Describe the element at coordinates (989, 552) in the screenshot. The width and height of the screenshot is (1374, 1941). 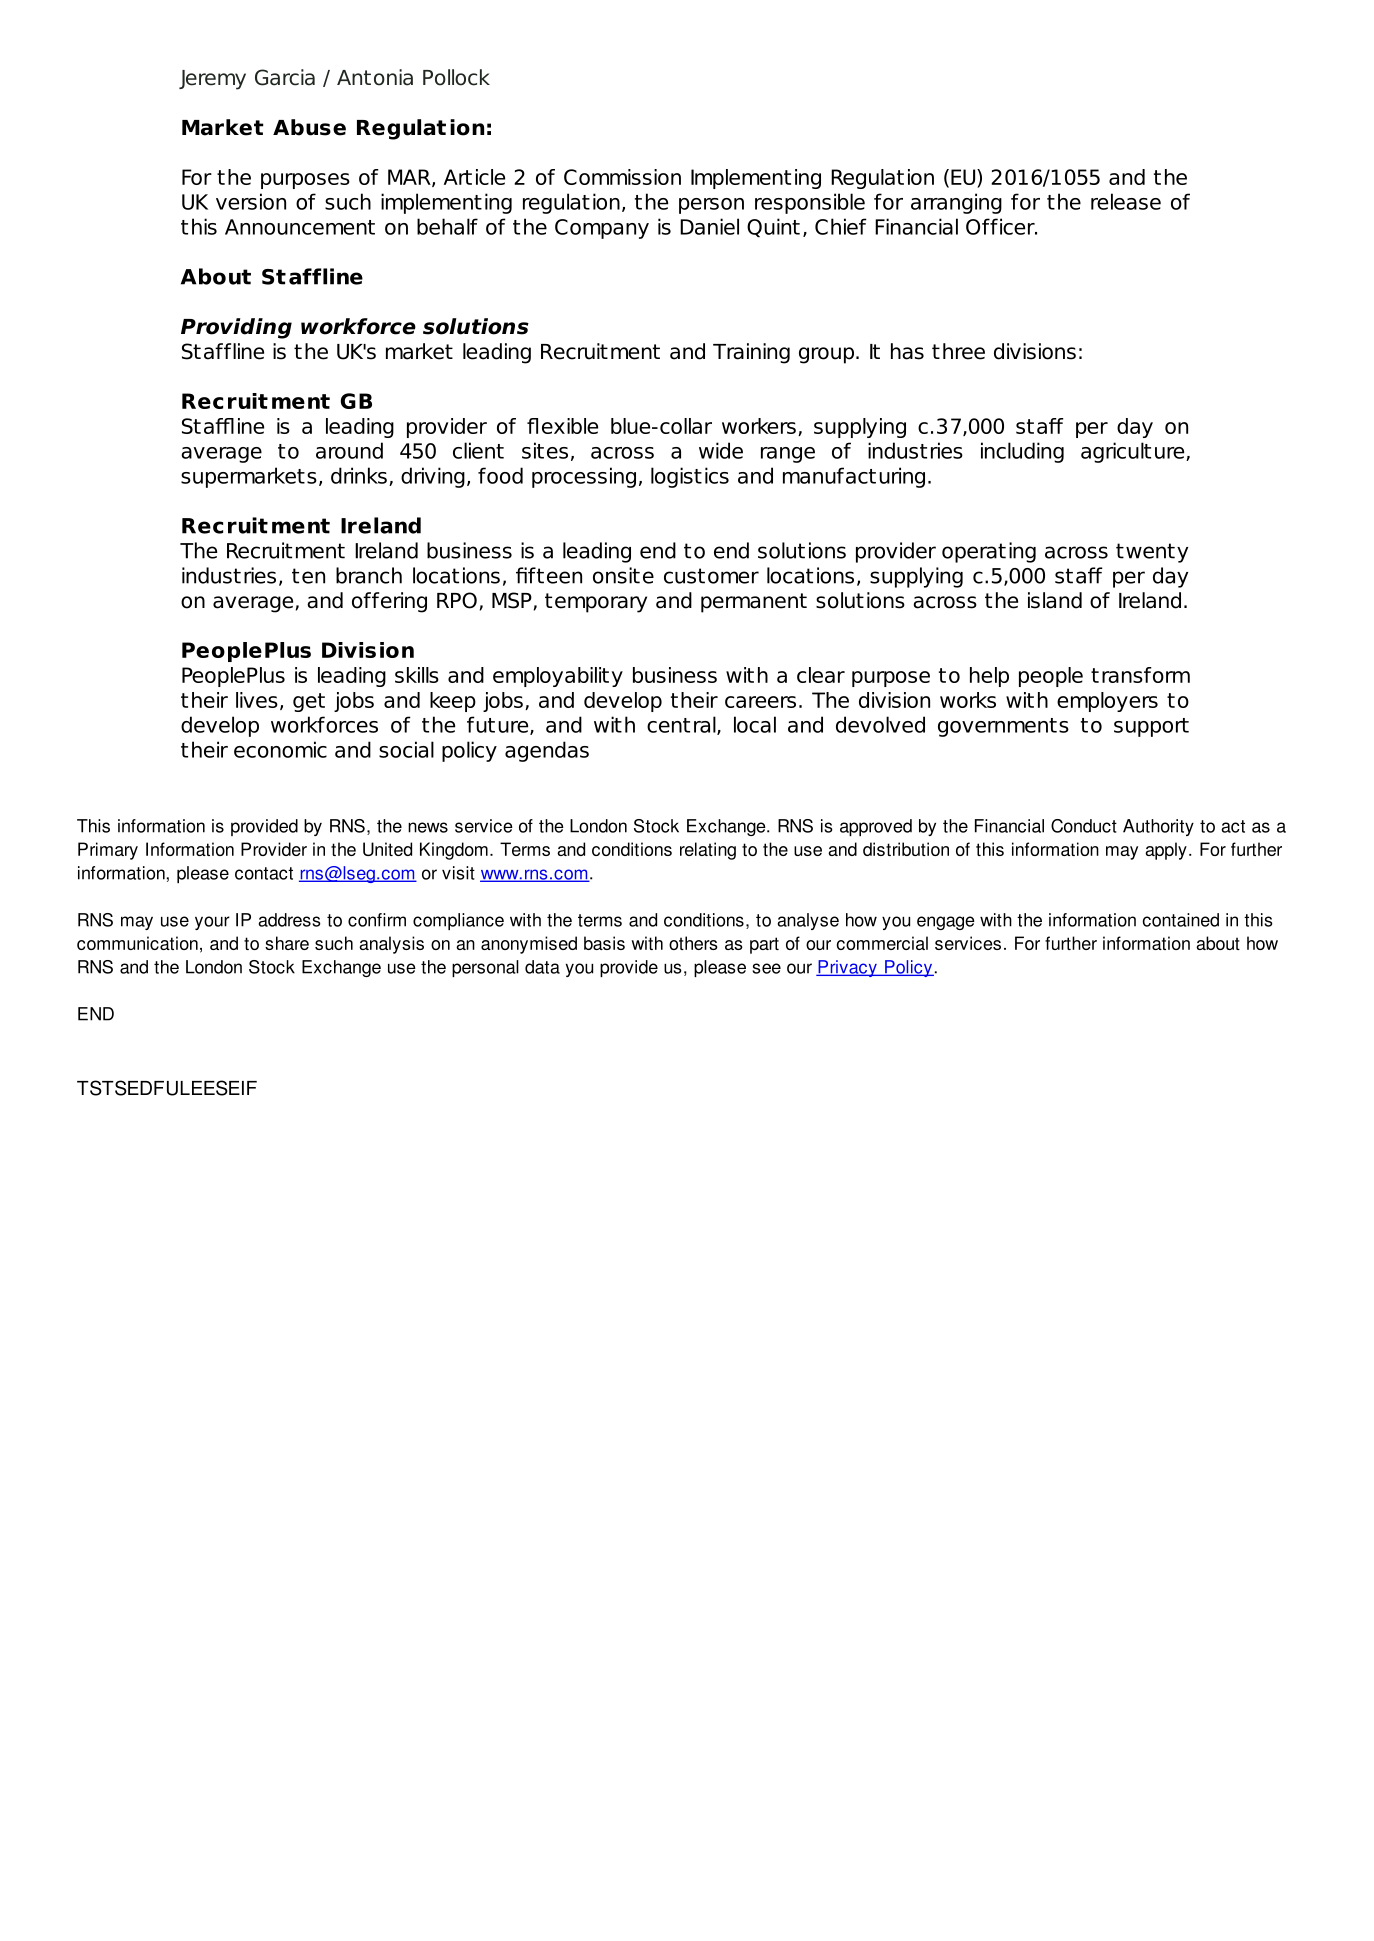
I see `operating` at that location.
